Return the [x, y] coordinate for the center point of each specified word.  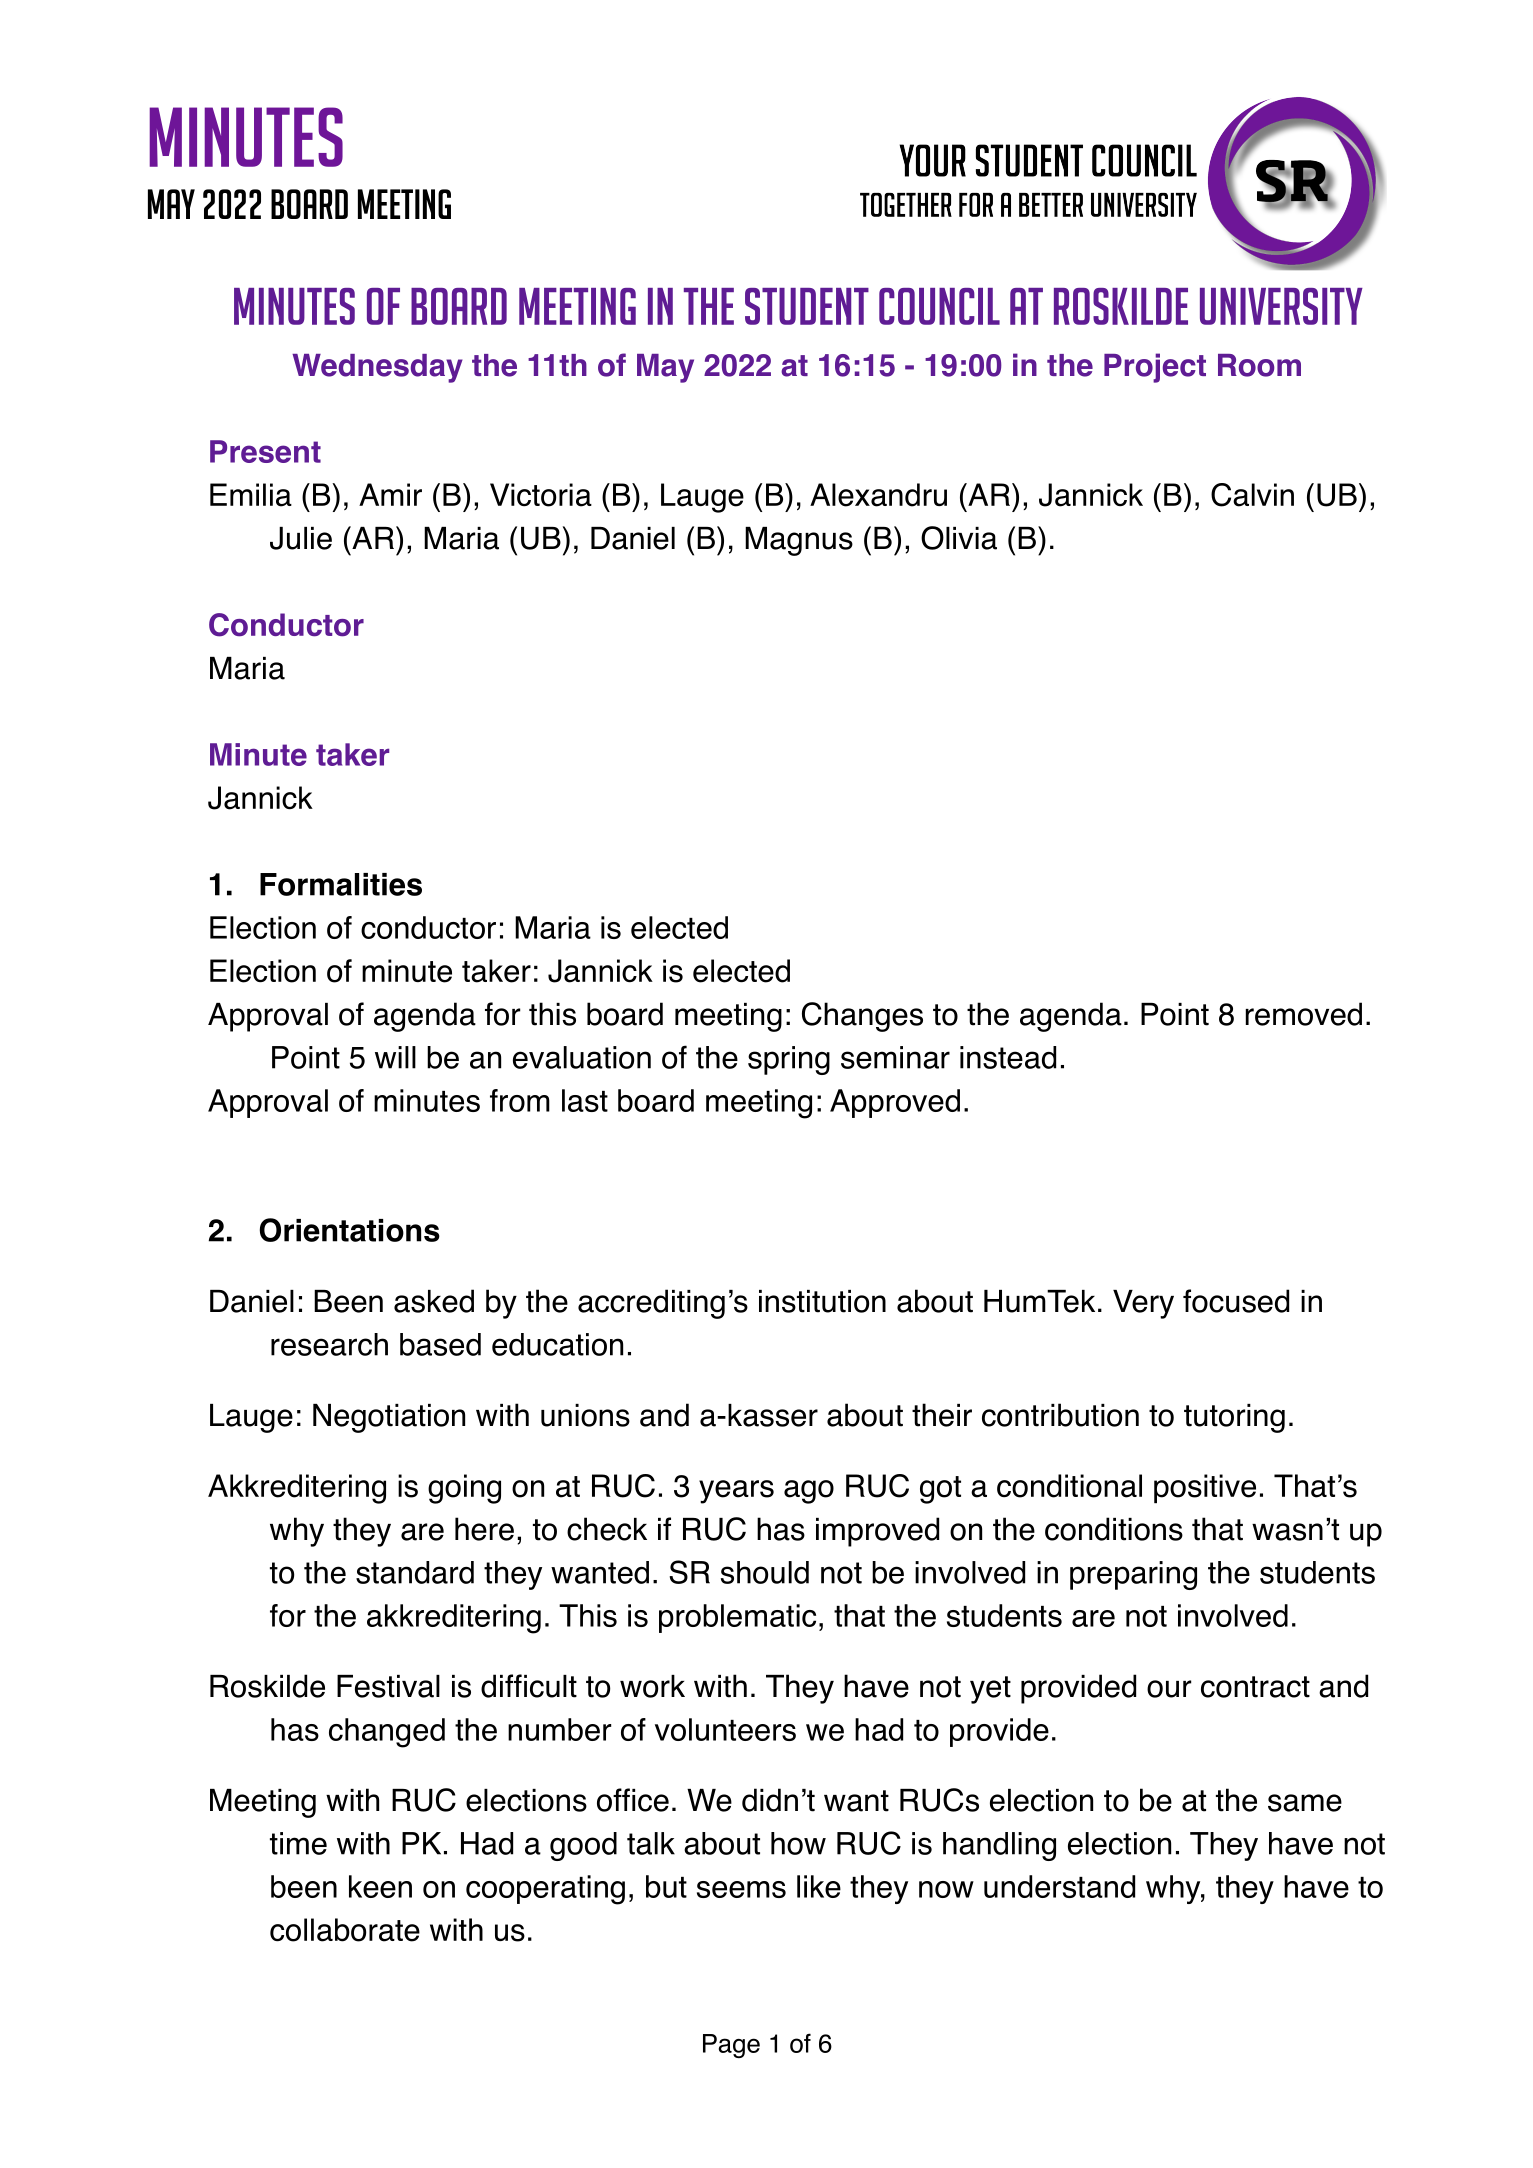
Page [731, 2046]
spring [789, 1060]
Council [939, 306]
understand [1059, 1886]
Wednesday [377, 368]
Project [1155, 368]
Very [1143, 1304]
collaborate [345, 1930]
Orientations [350, 1230]
